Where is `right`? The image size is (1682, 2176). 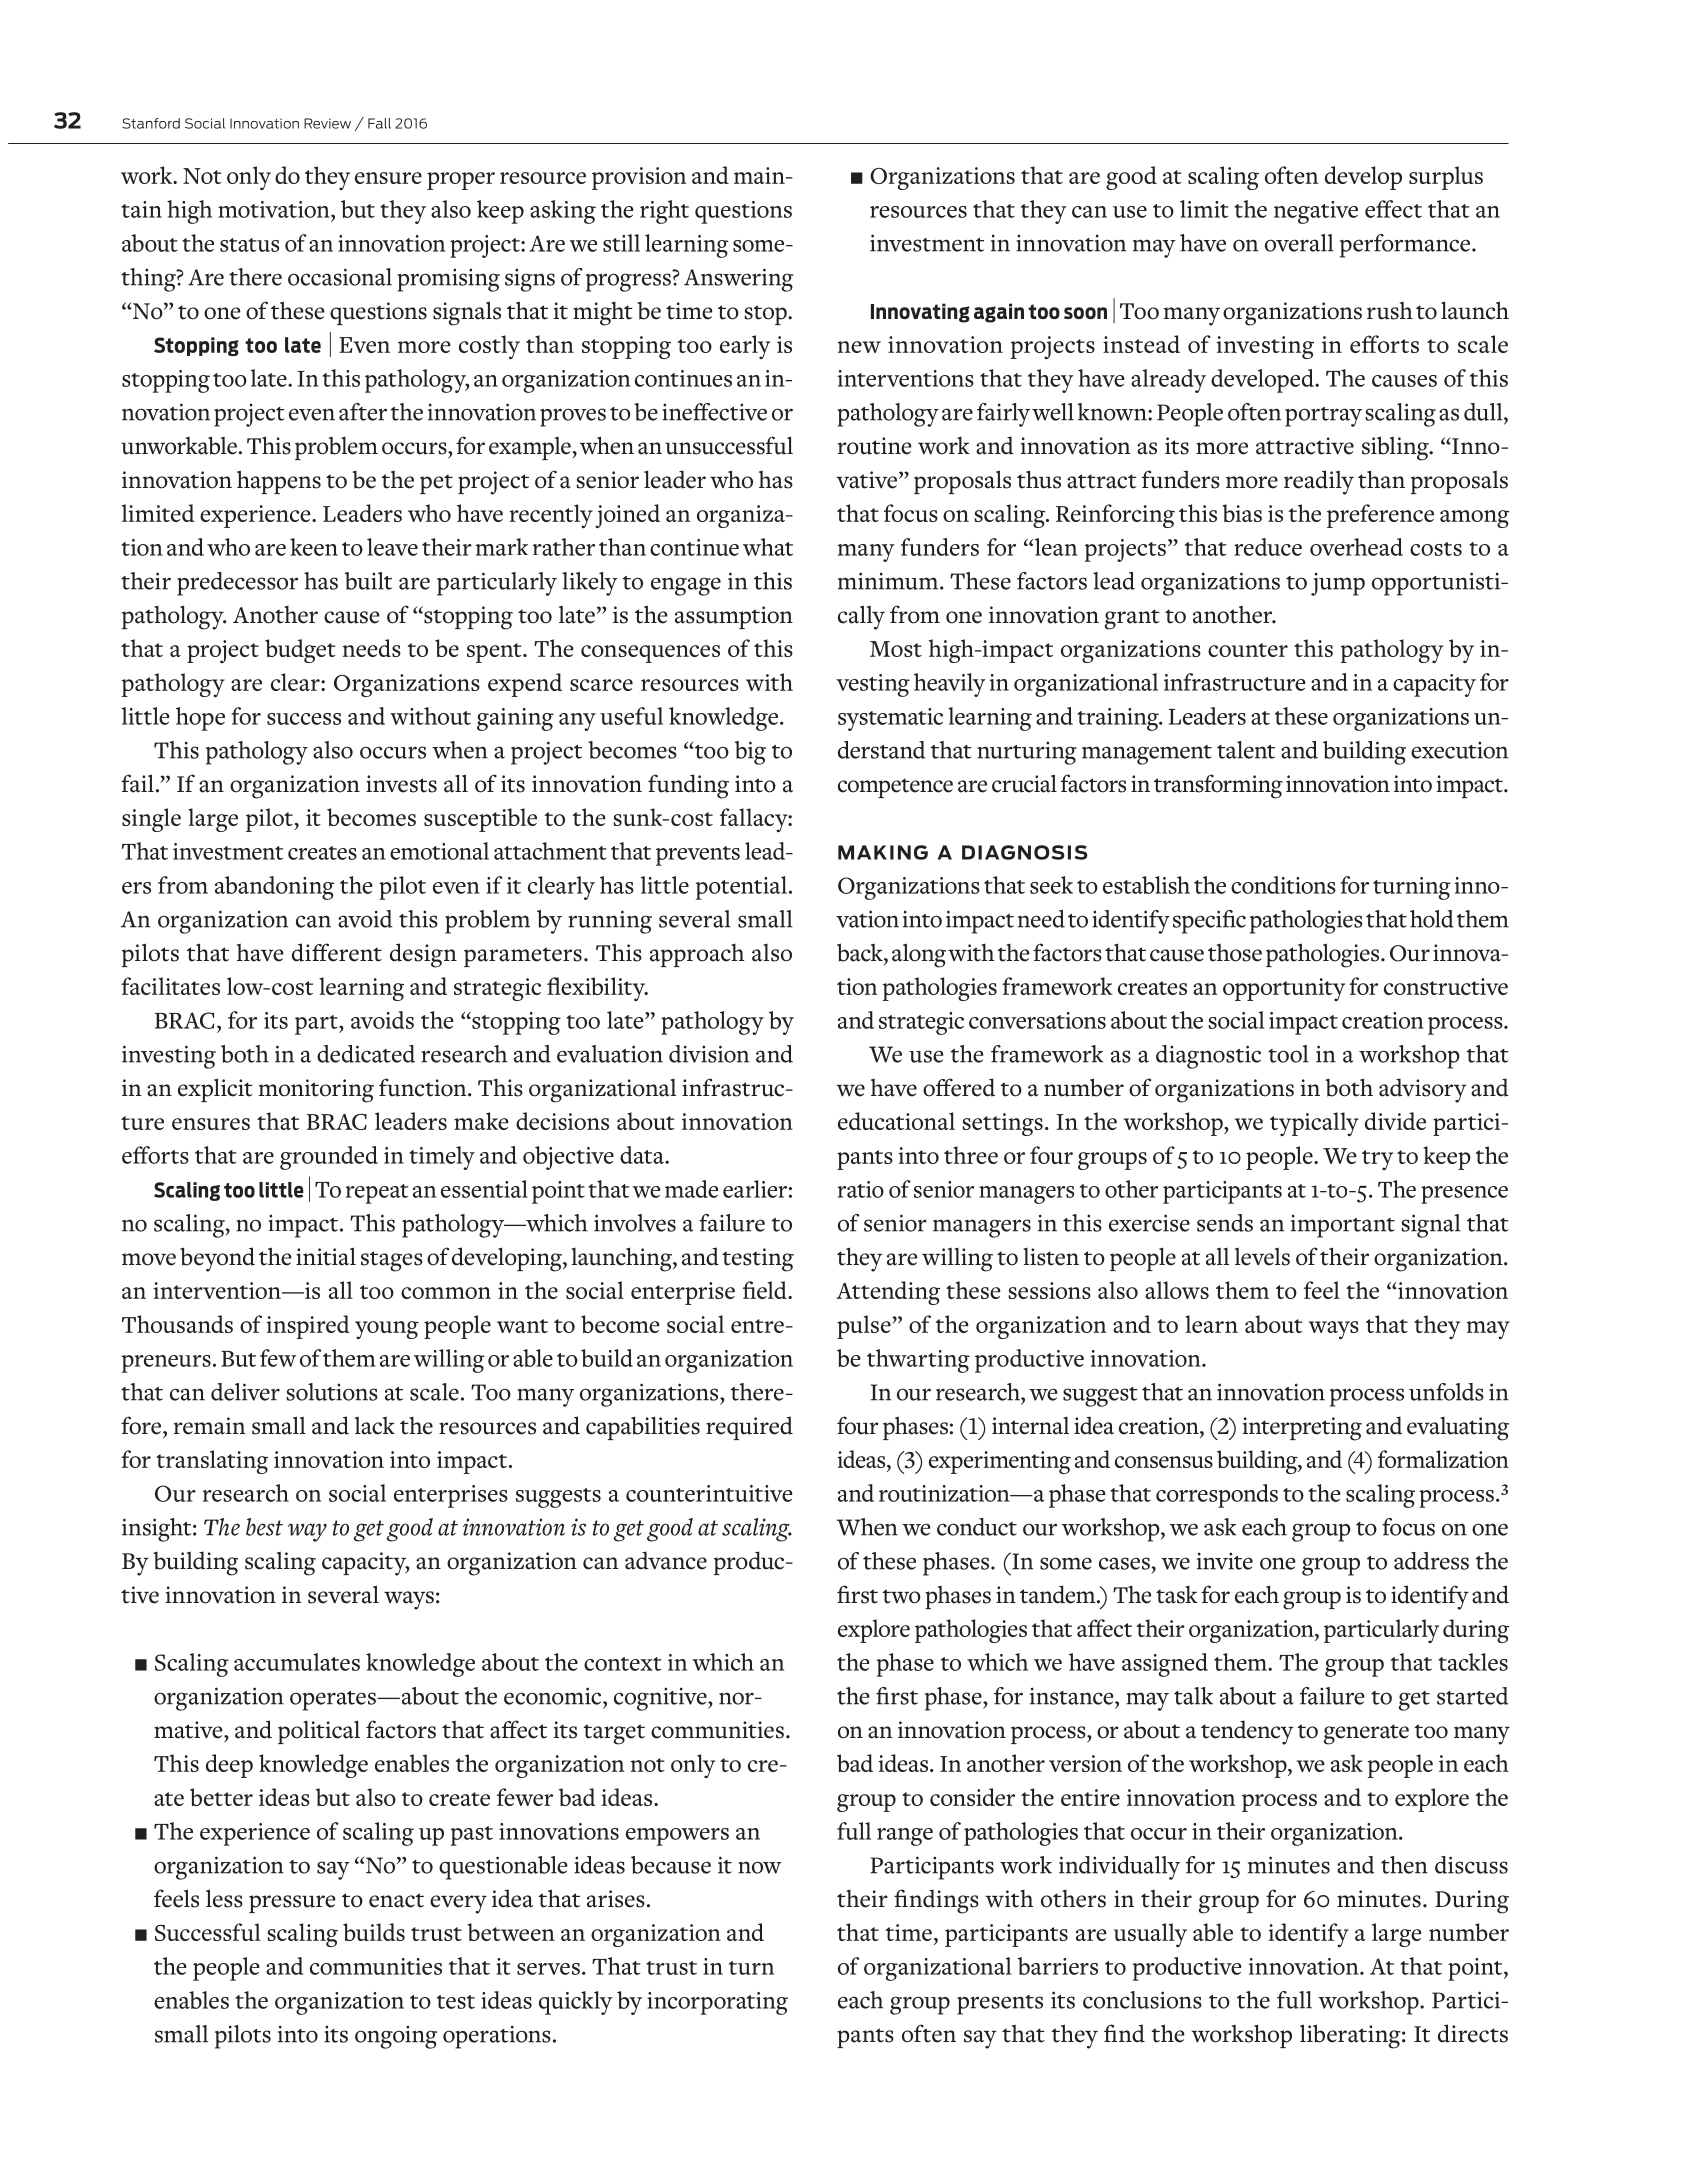
right is located at coordinates (664, 212).
